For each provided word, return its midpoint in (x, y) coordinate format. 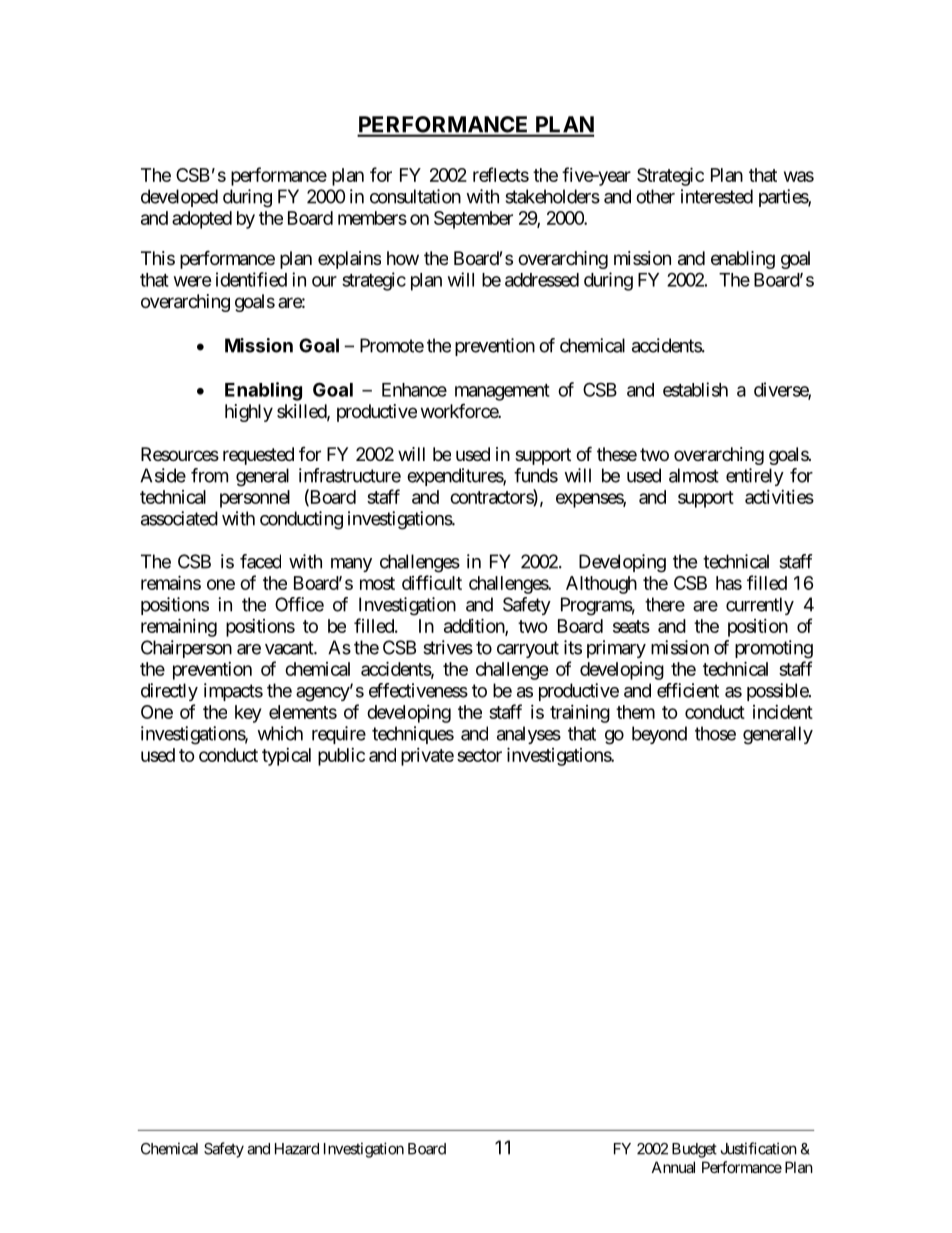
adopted (202, 220)
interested (717, 196)
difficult (432, 582)
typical (286, 757)
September (473, 220)
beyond (659, 735)
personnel (255, 499)
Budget (694, 1150)
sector (479, 755)
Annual (673, 1167)
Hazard (297, 1149)
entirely (755, 477)
